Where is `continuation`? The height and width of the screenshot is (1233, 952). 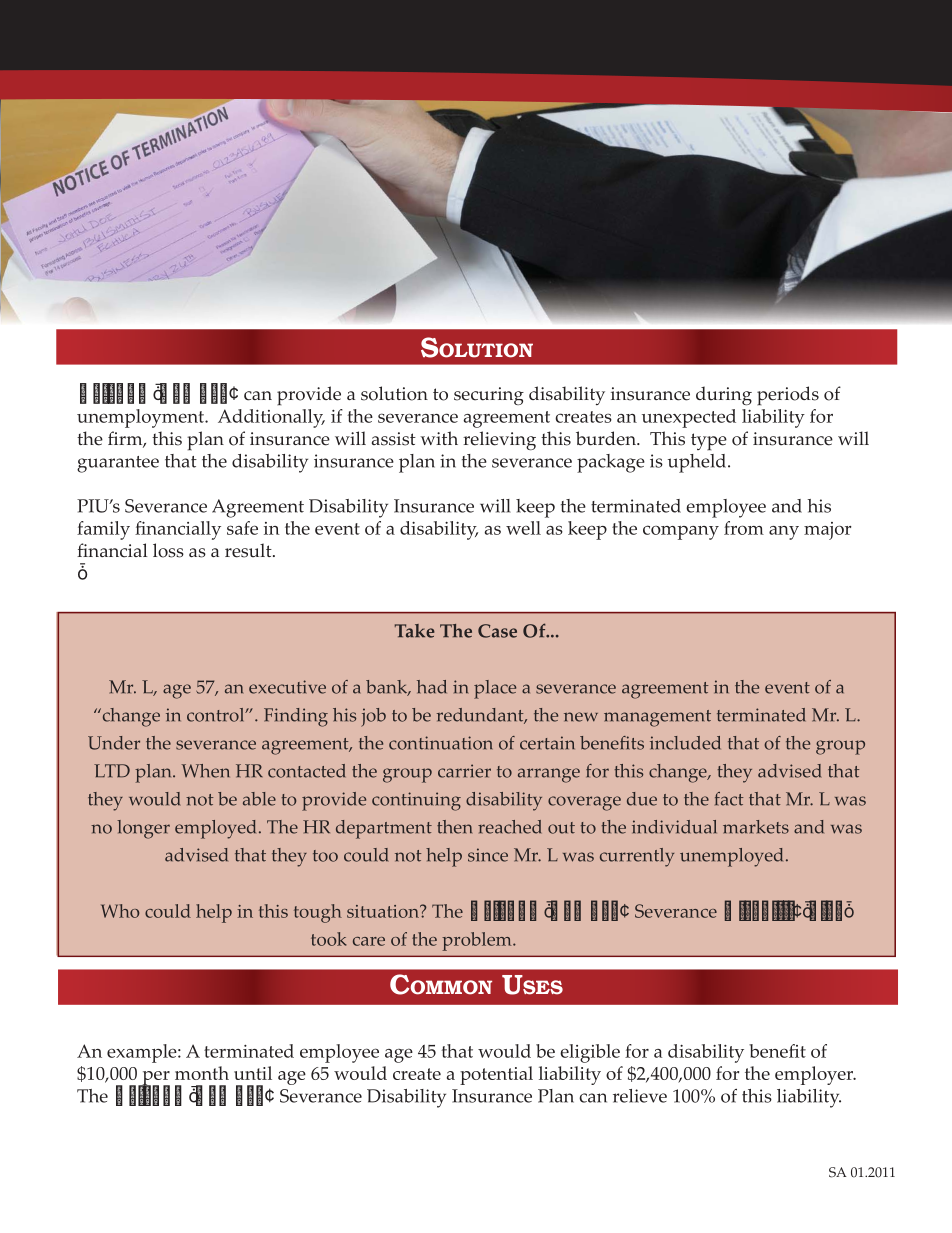
continuation is located at coordinates (440, 743).
